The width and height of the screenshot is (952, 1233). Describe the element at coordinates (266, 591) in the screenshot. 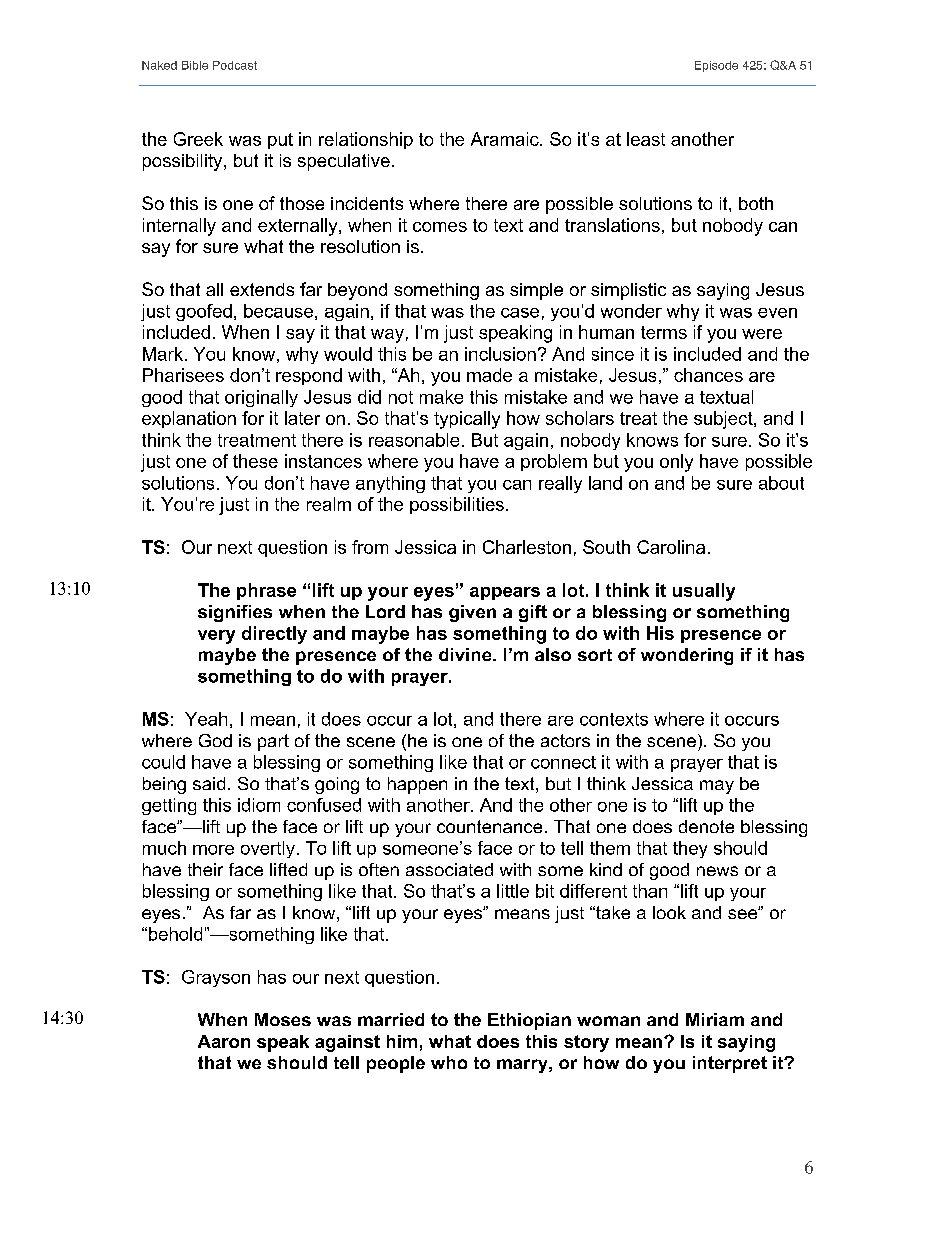

I see `phrase` at that location.
